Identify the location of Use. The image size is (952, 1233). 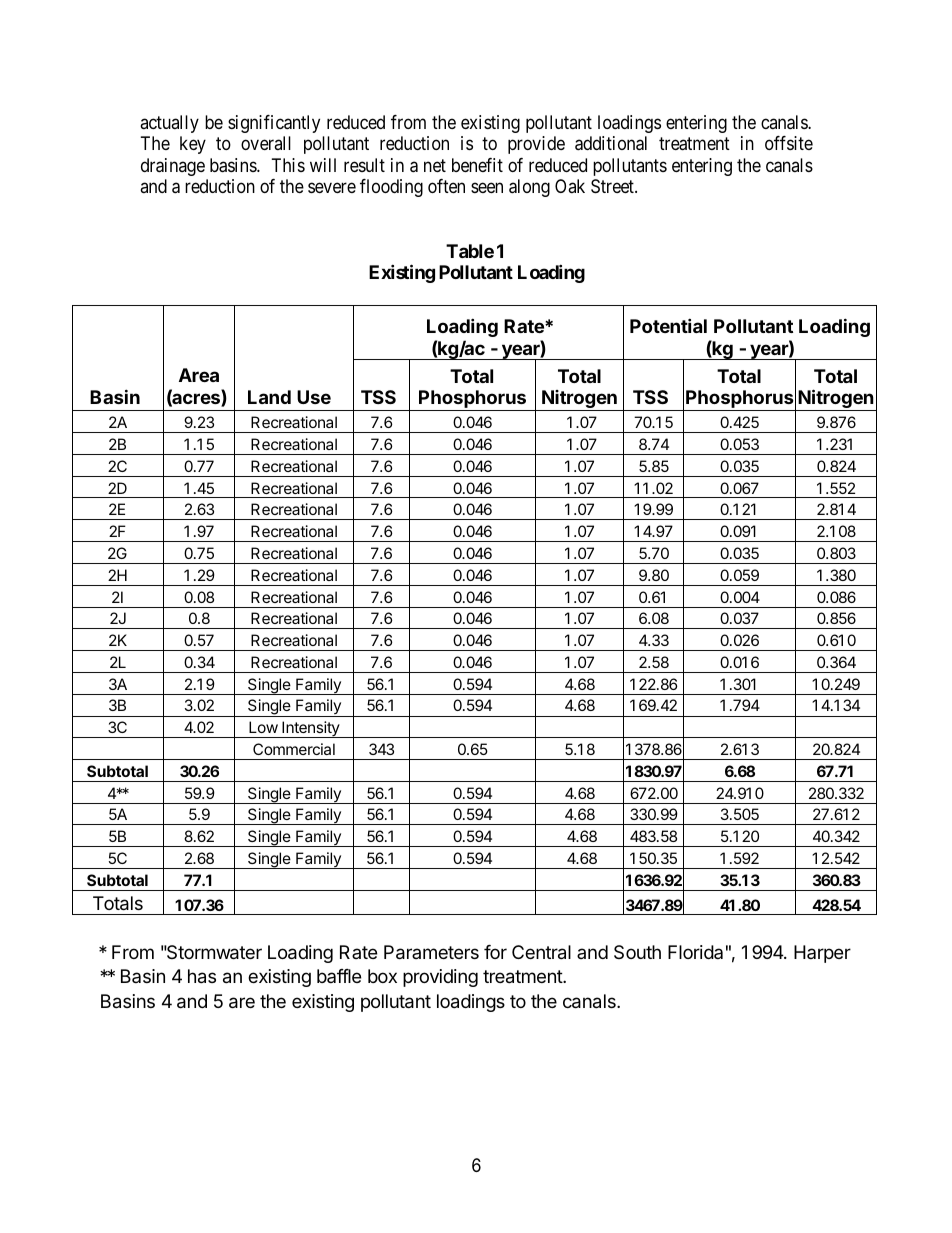
(314, 397).
